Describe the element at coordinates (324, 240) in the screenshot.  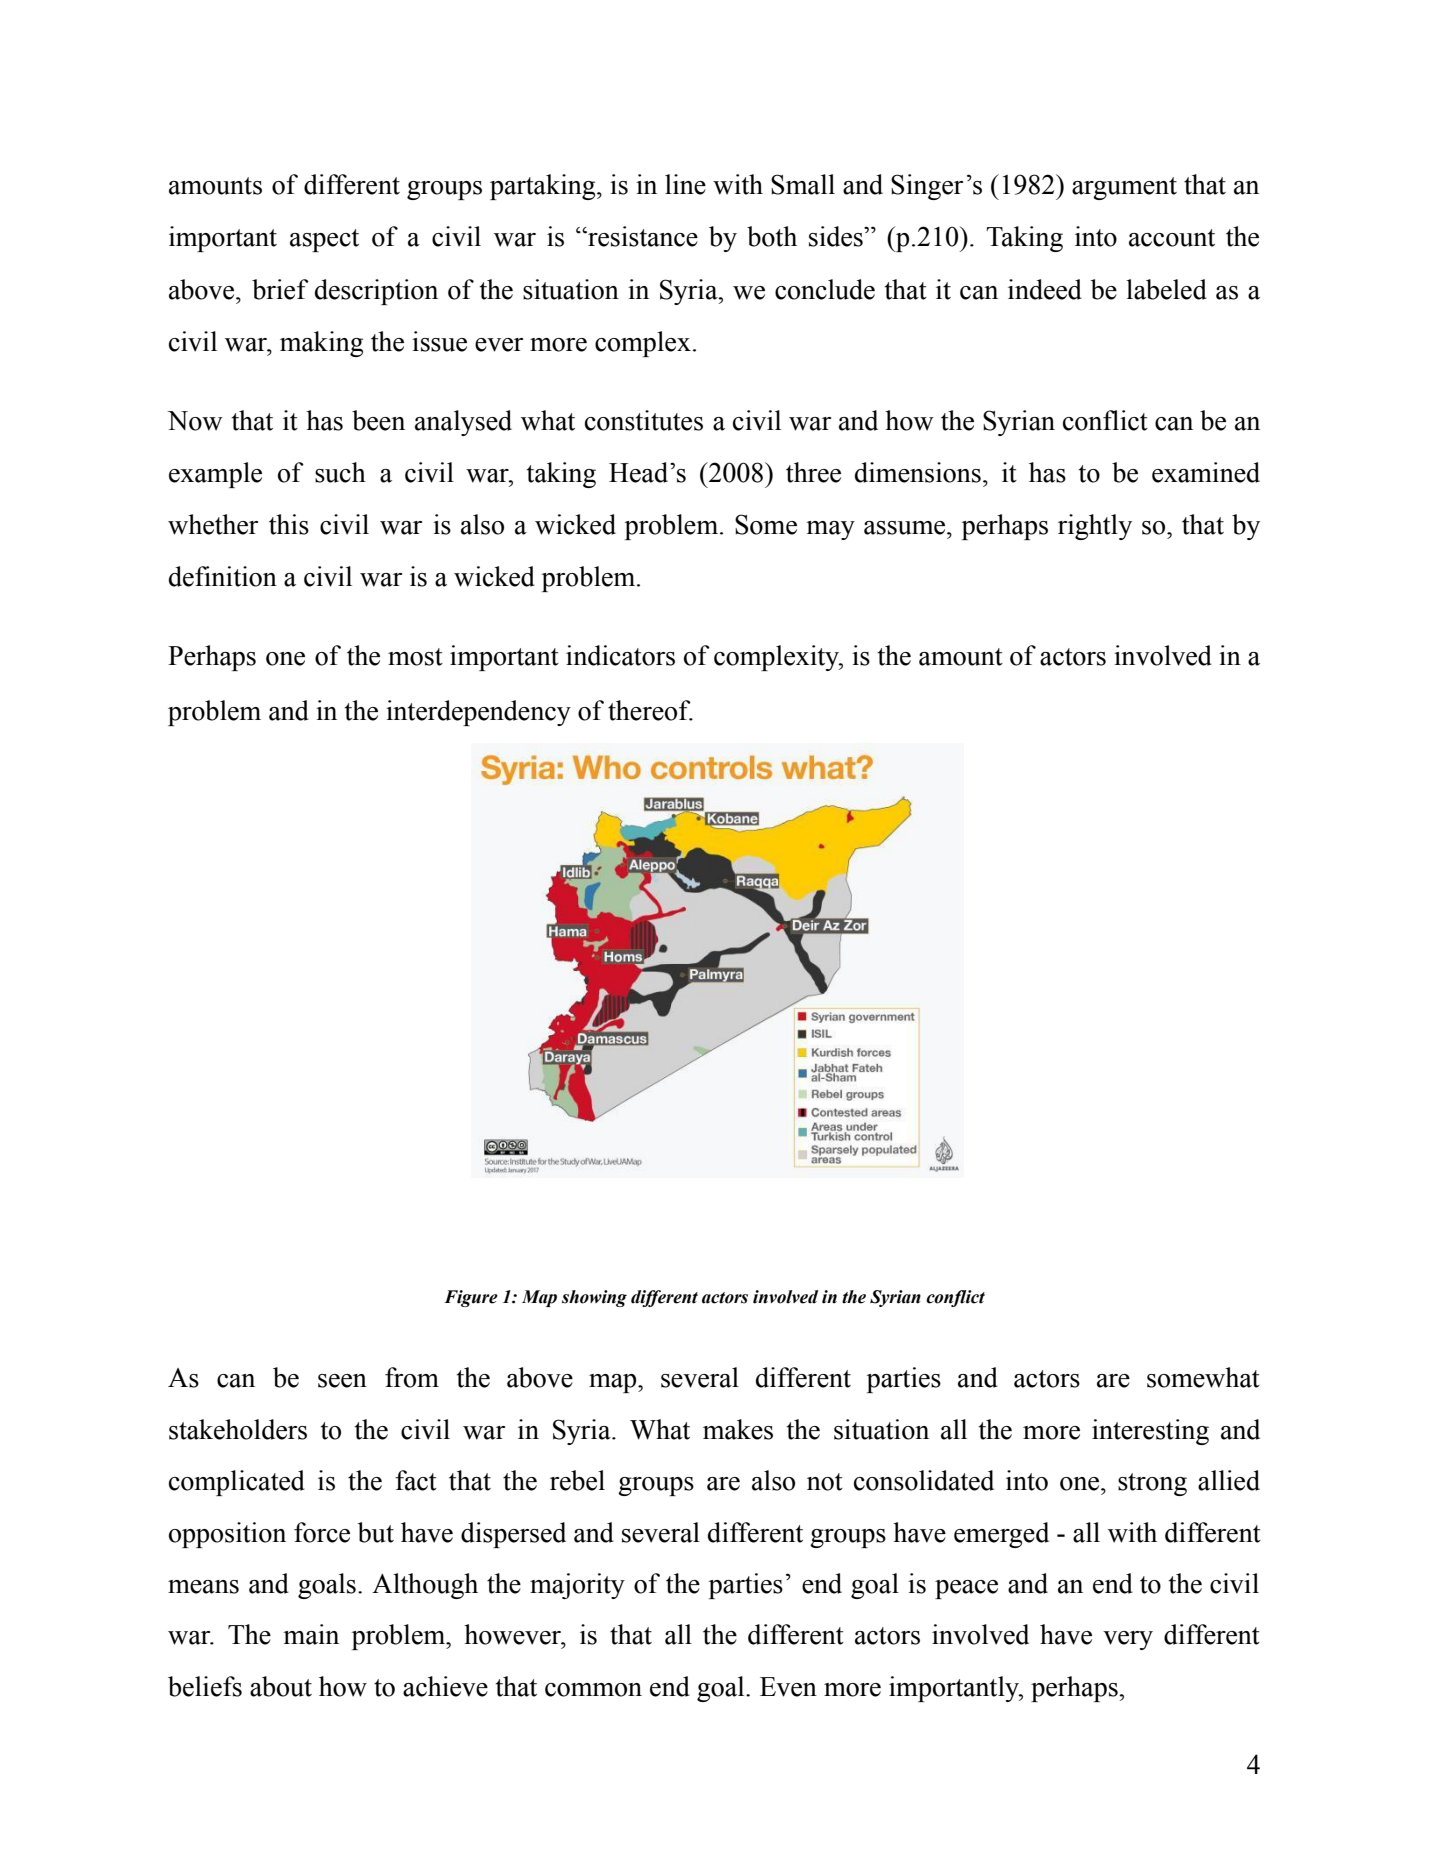
I see `aspect` at that location.
